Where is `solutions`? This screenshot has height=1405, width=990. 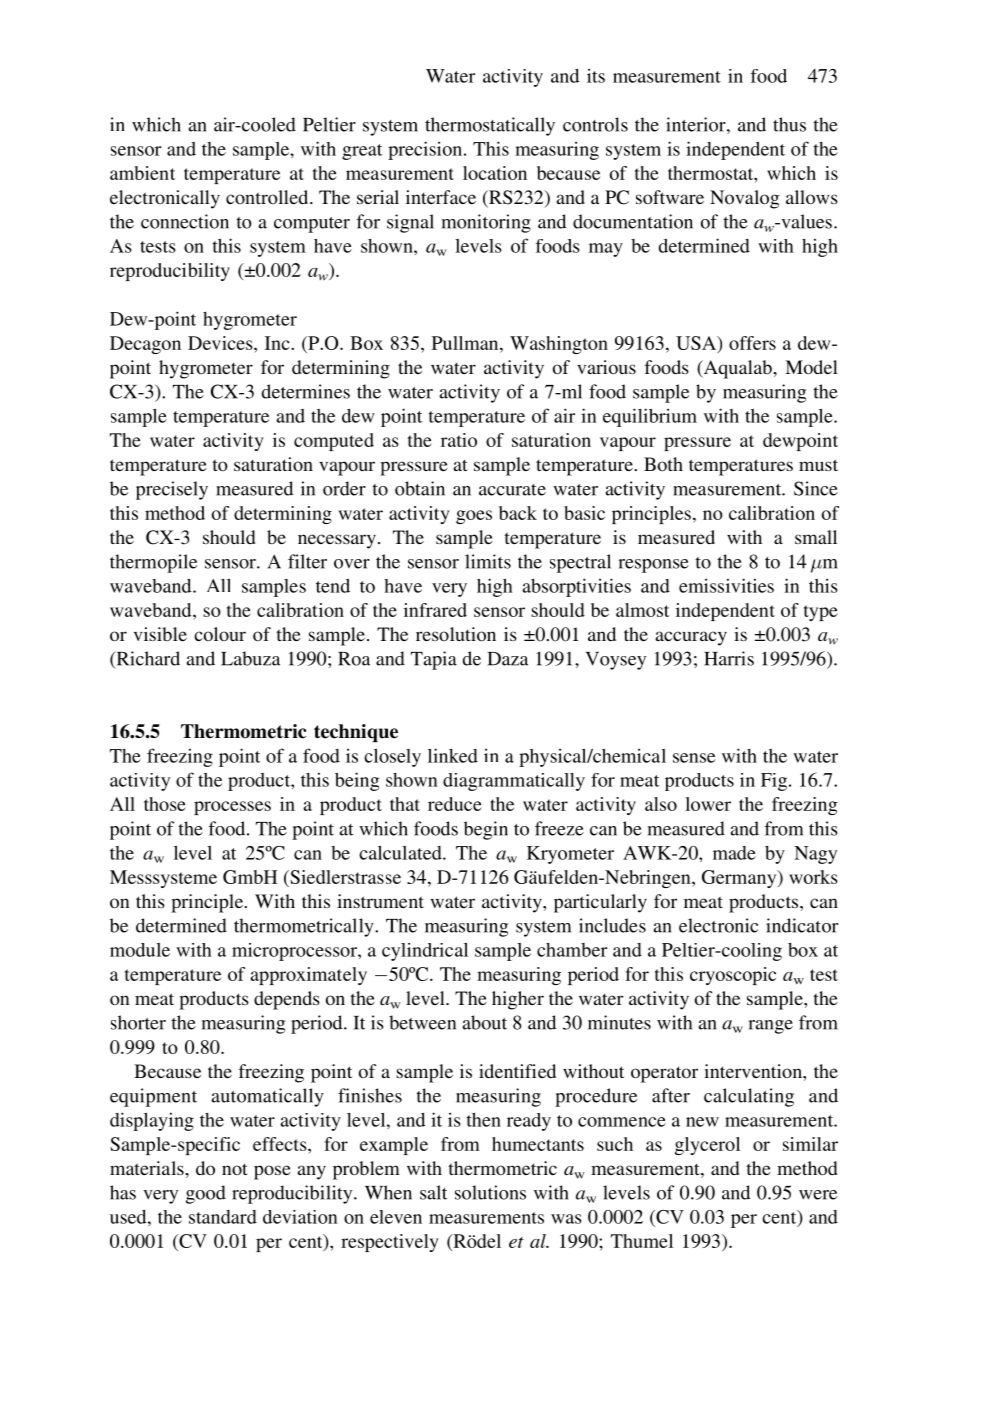 solutions is located at coordinates (490, 1192).
